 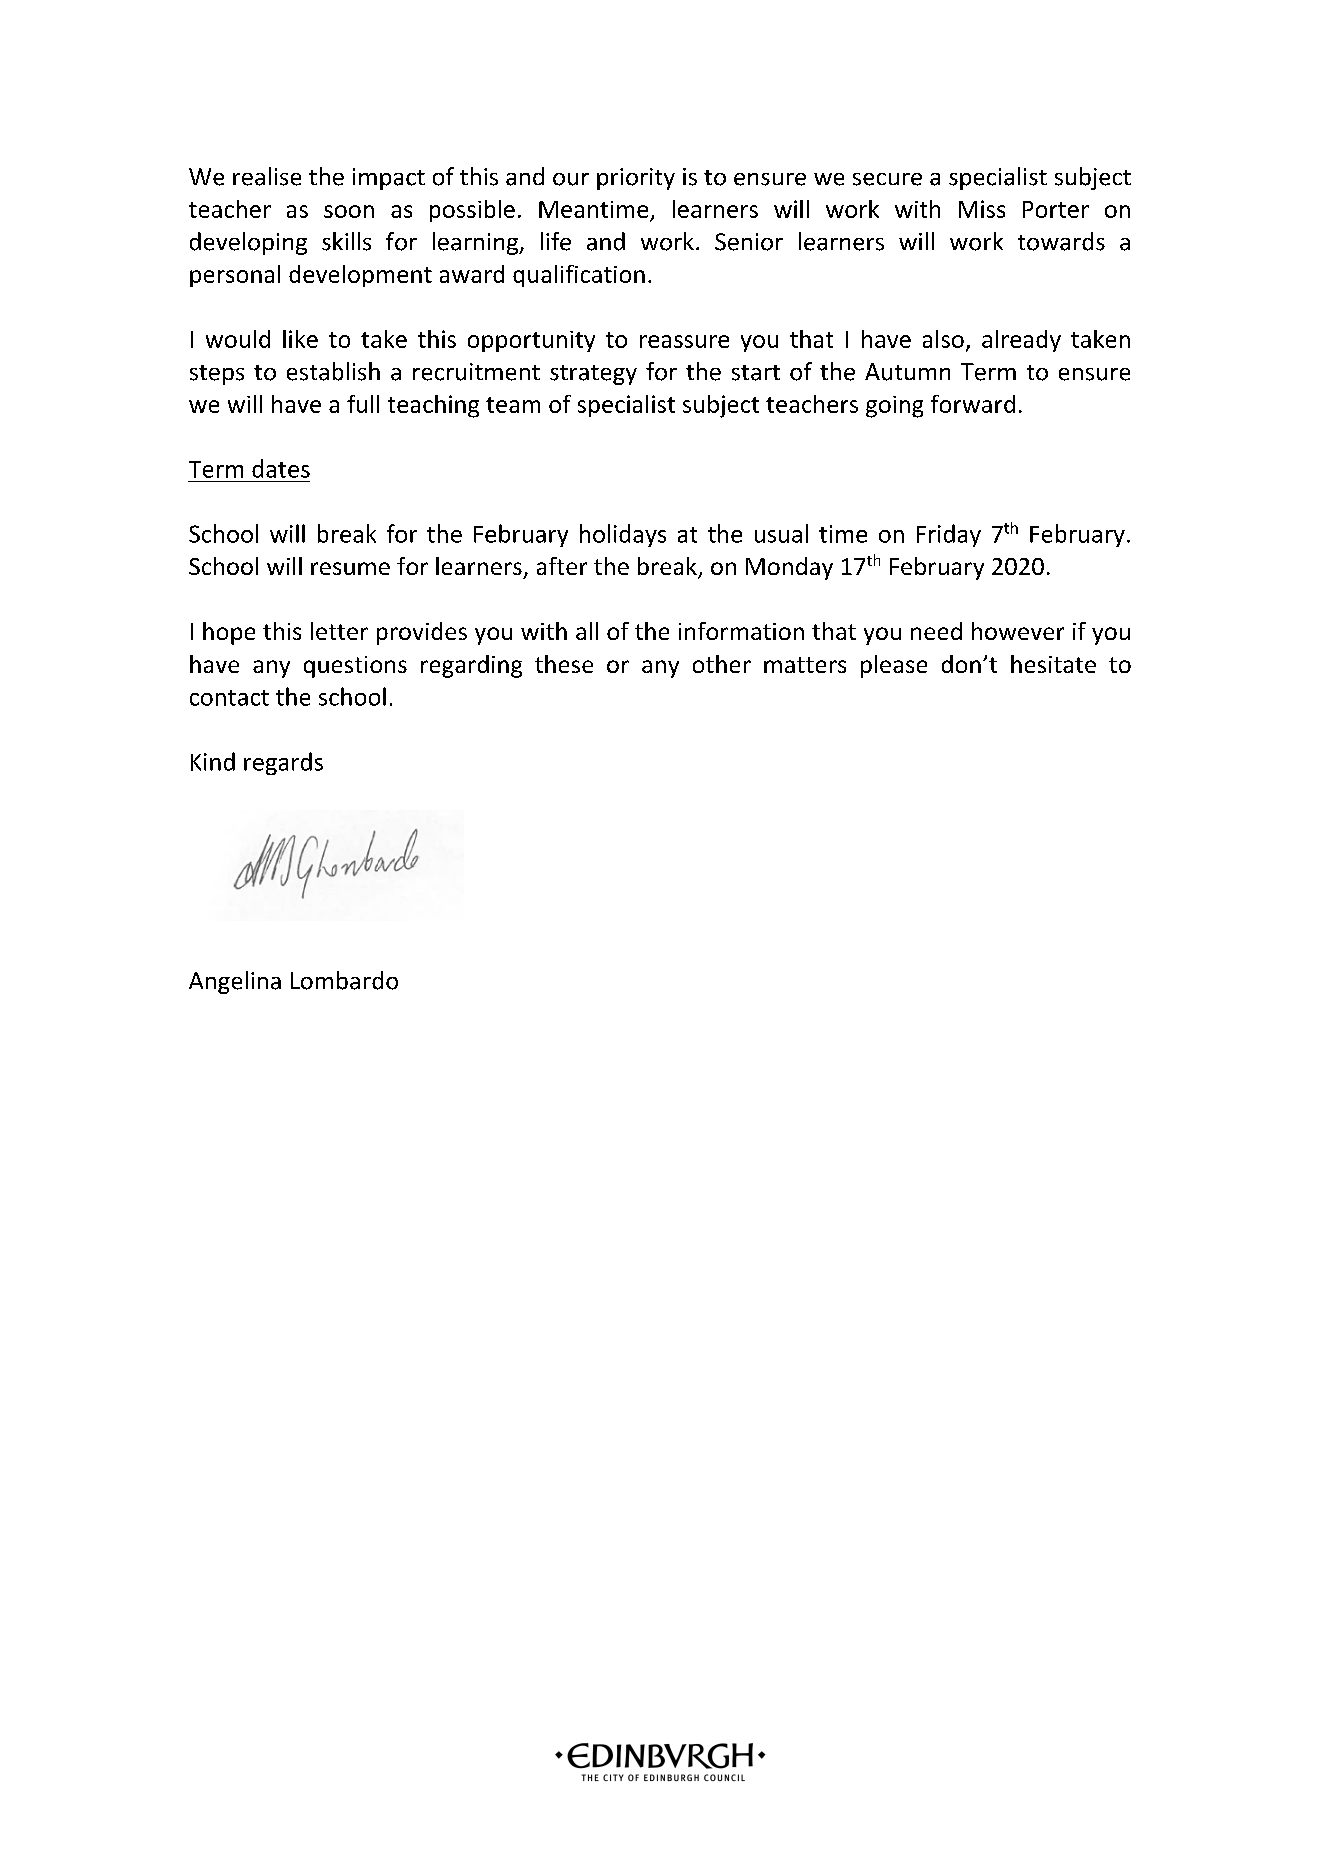 What do you see at coordinates (587, 631) in the screenshot?
I see `all` at bounding box center [587, 631].
